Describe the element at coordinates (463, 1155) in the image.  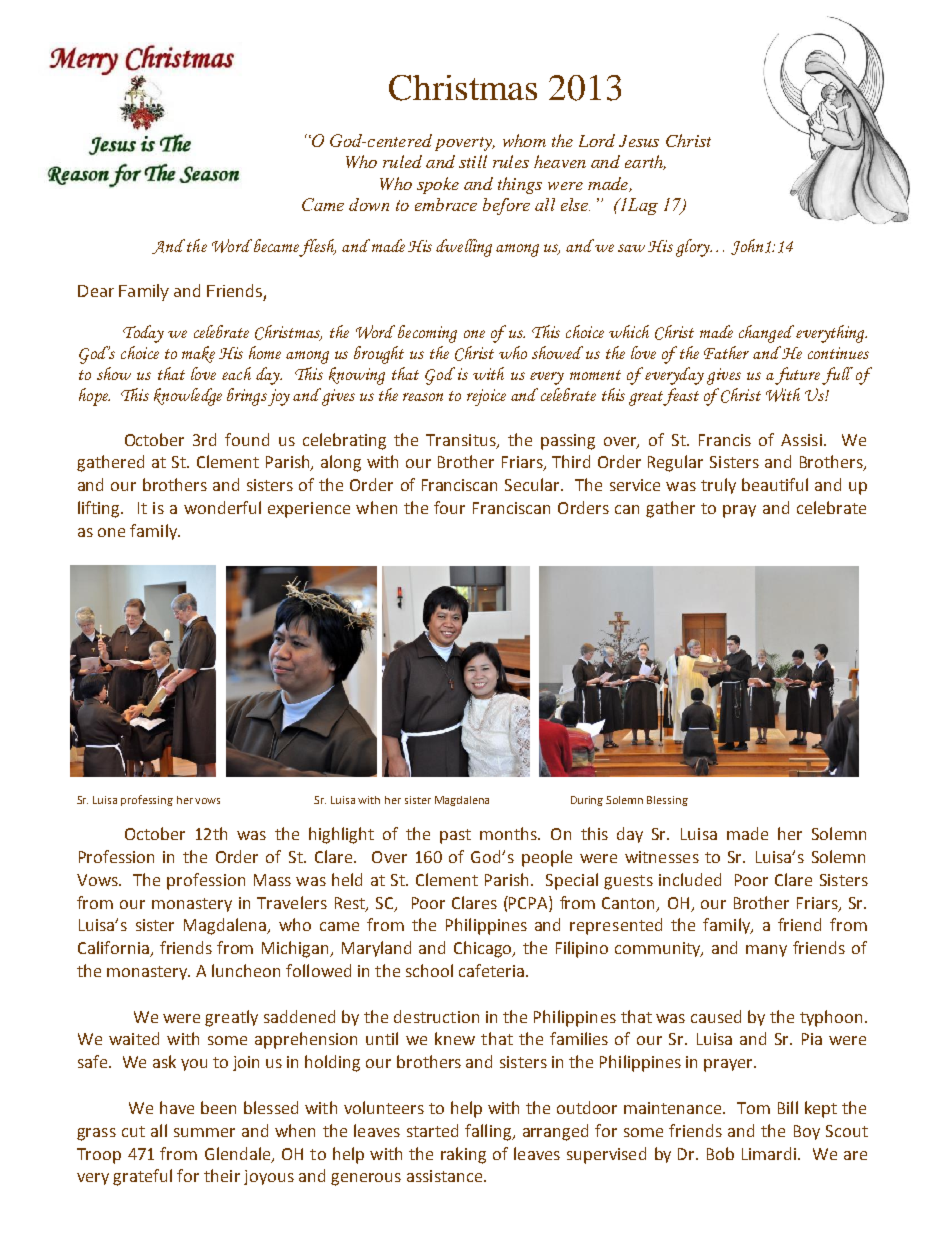
I see `raking` at that location.
